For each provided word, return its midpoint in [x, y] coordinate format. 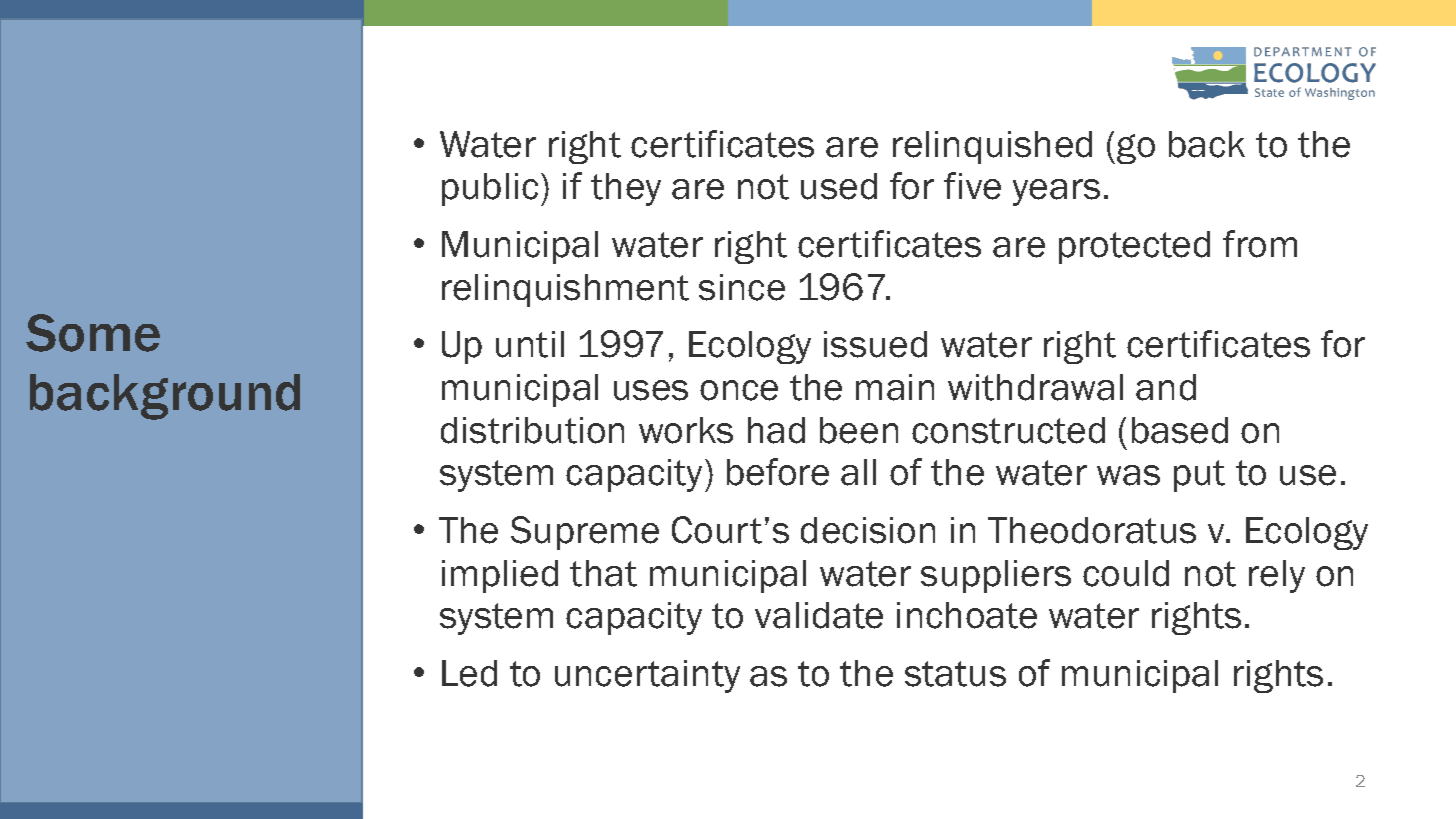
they [626, 189]
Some [93, 333]
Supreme [585, 533]
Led [469, 673]
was [1128, 475]
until [530, 344]
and [1166, 387]
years [1056, 192]
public [490, 189]
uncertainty [647, 676]
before [778, 472]
